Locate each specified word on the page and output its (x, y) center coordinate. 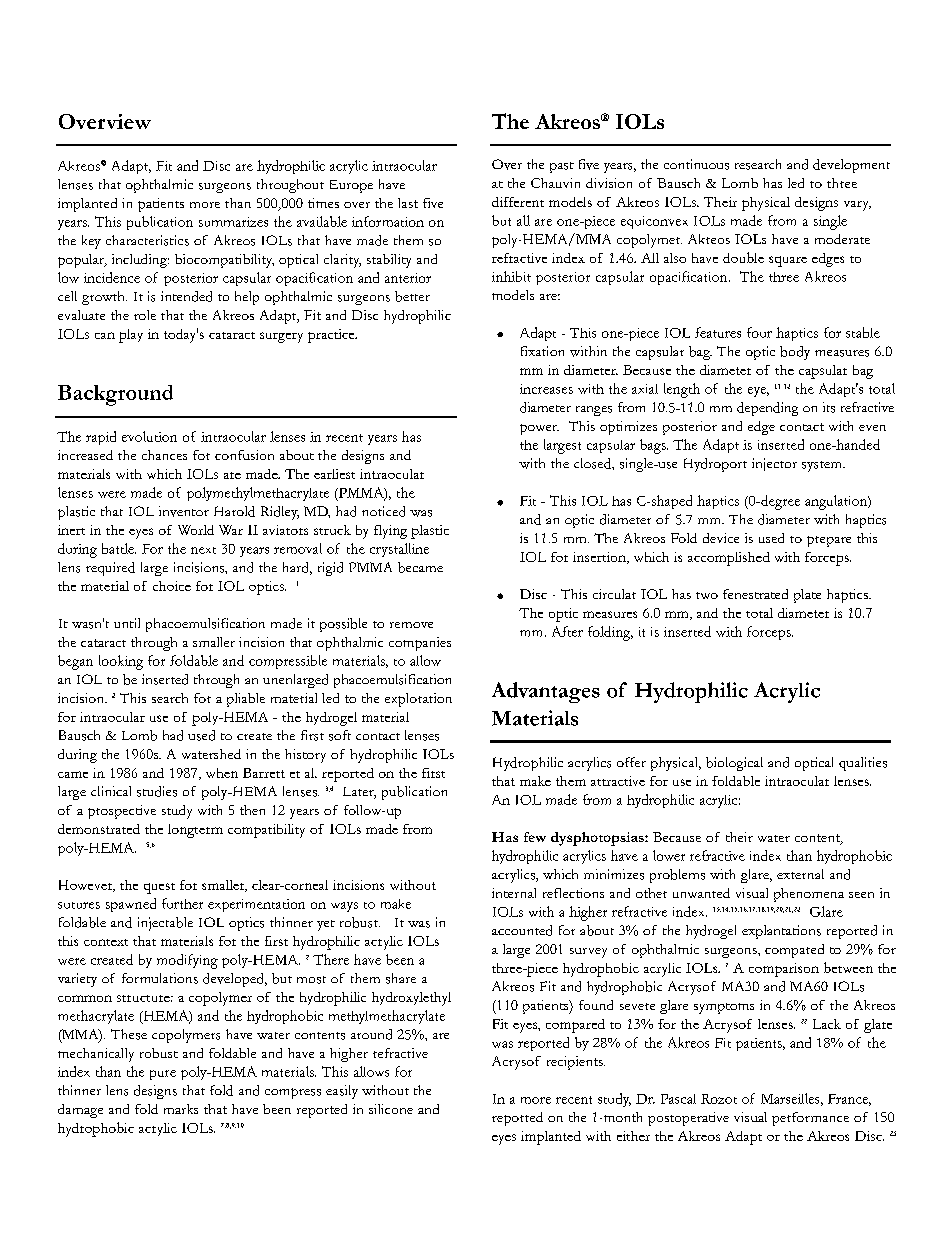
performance (810, 1119)
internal (514, 893)
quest (159, 888)
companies (420, 644)
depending (767, 409)
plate (807, 596)
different (518, 202)
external (800, 874)
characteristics (147, 240)
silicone (391, 1109)
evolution (149, 436)
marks (181, 1109)
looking (121, 662)
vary (857, 206)
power (539, 429)
